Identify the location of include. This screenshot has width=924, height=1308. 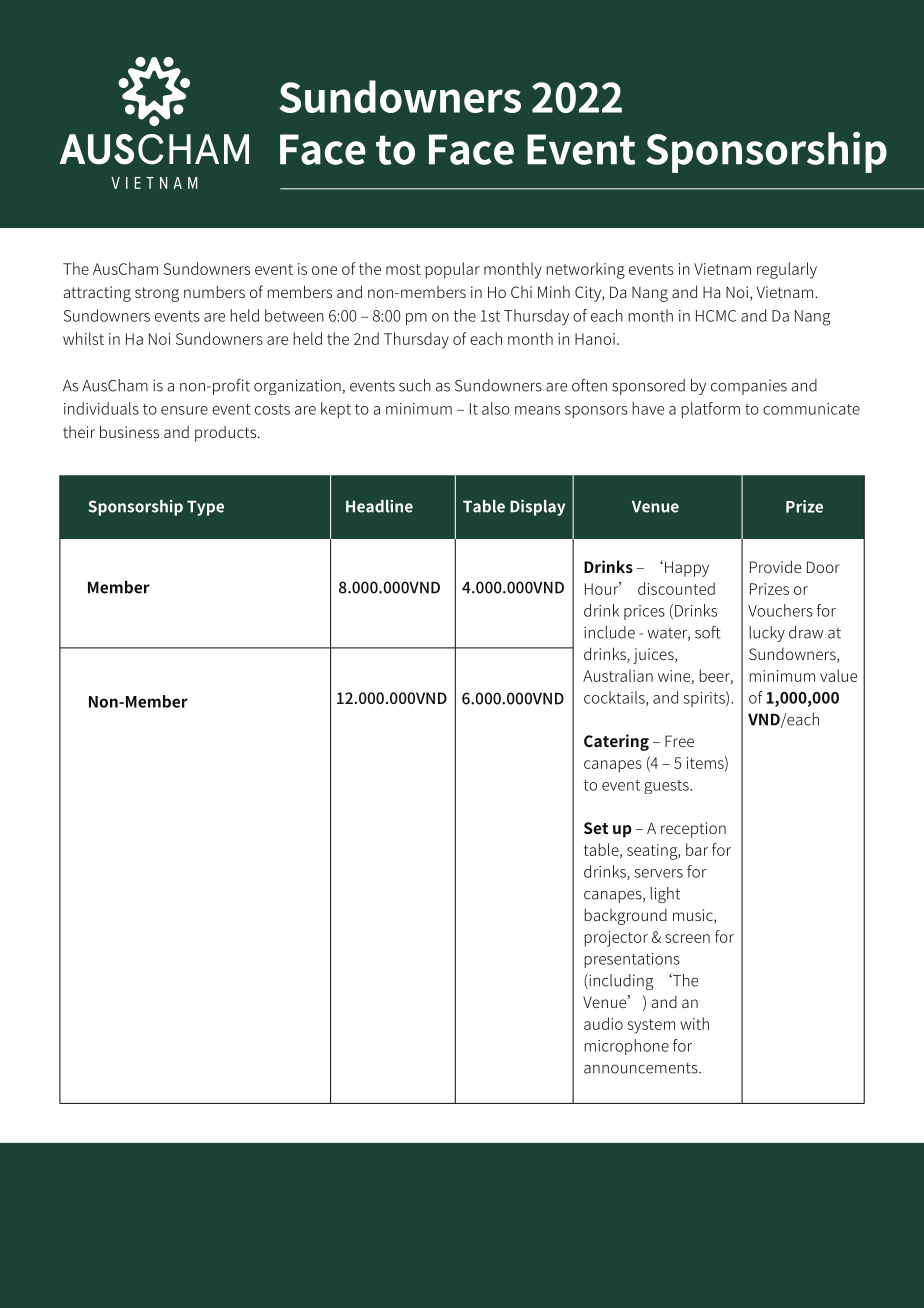
(609, 632).
